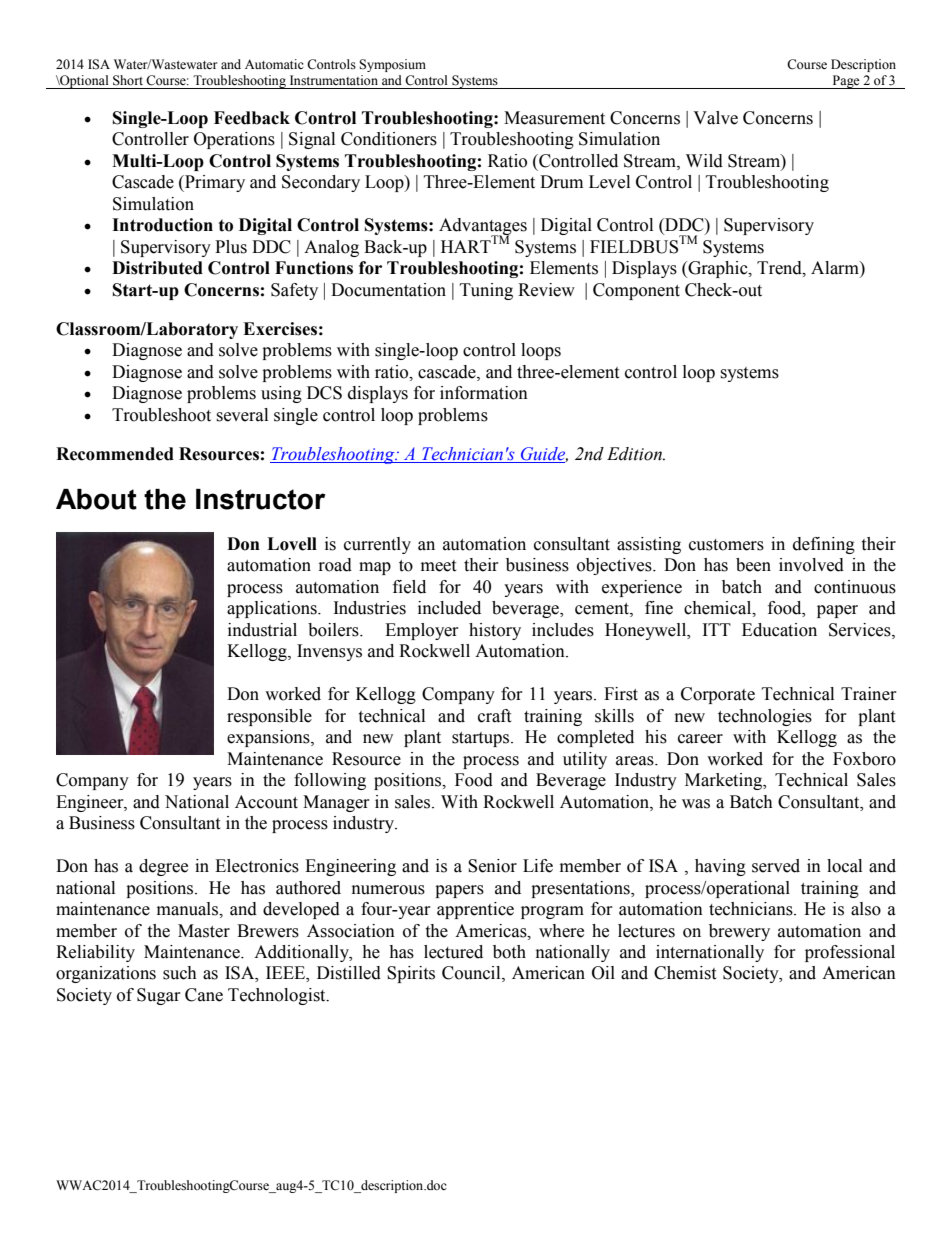  Describe the element at coordinates (846, 82) in the document. I see `Page` at that location.
